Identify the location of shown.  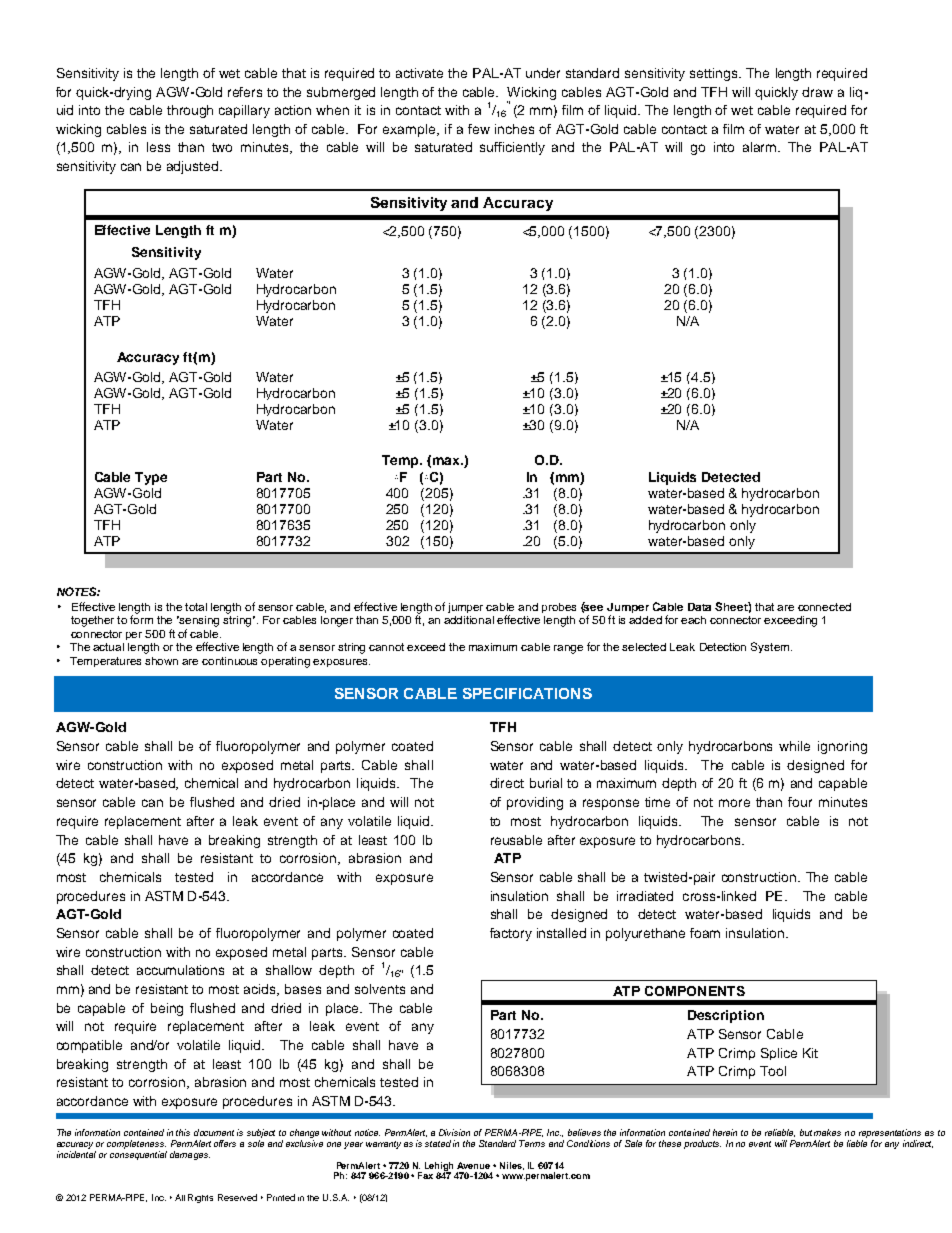
(161, 661).
